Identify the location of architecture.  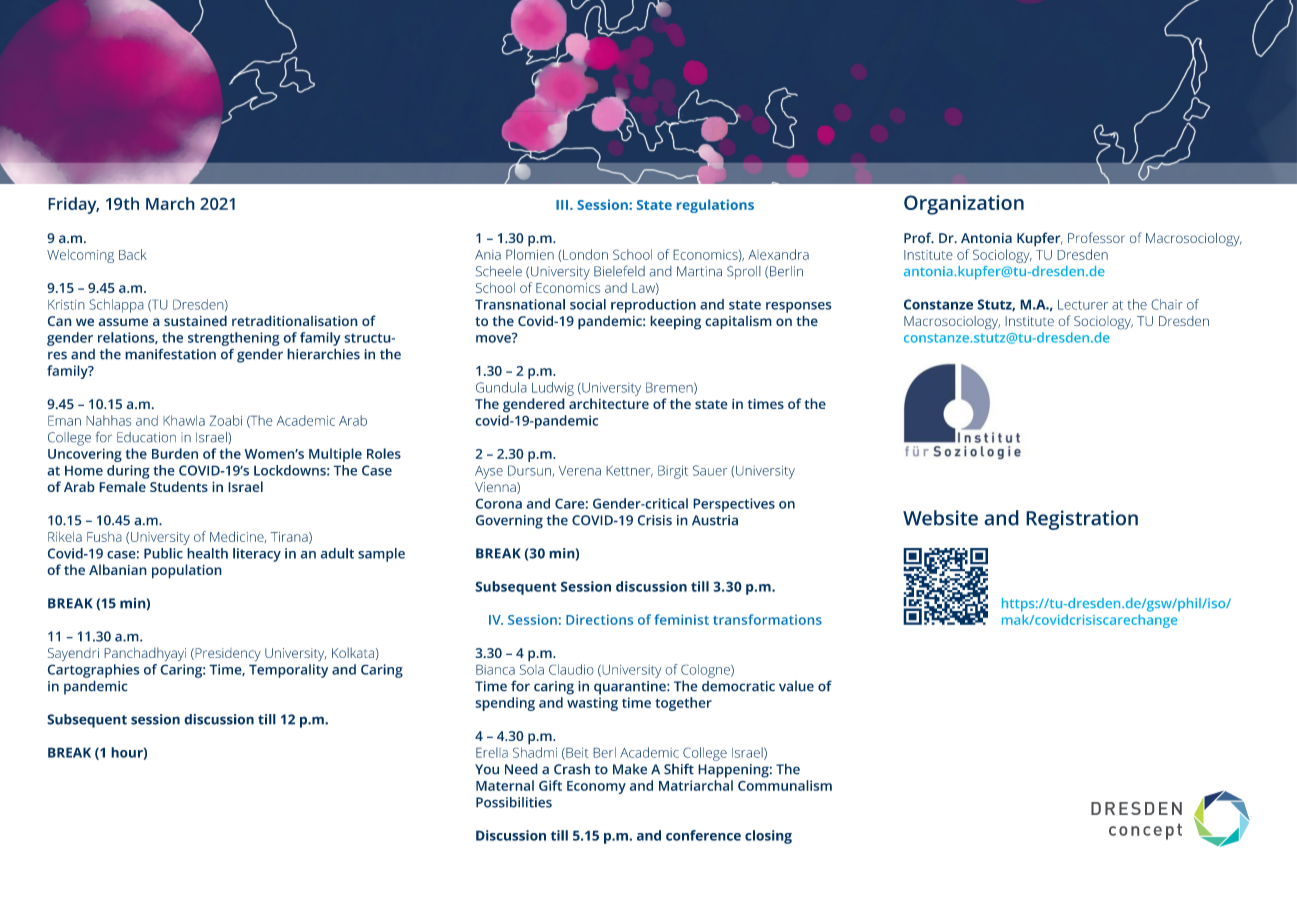
(609, 403).
